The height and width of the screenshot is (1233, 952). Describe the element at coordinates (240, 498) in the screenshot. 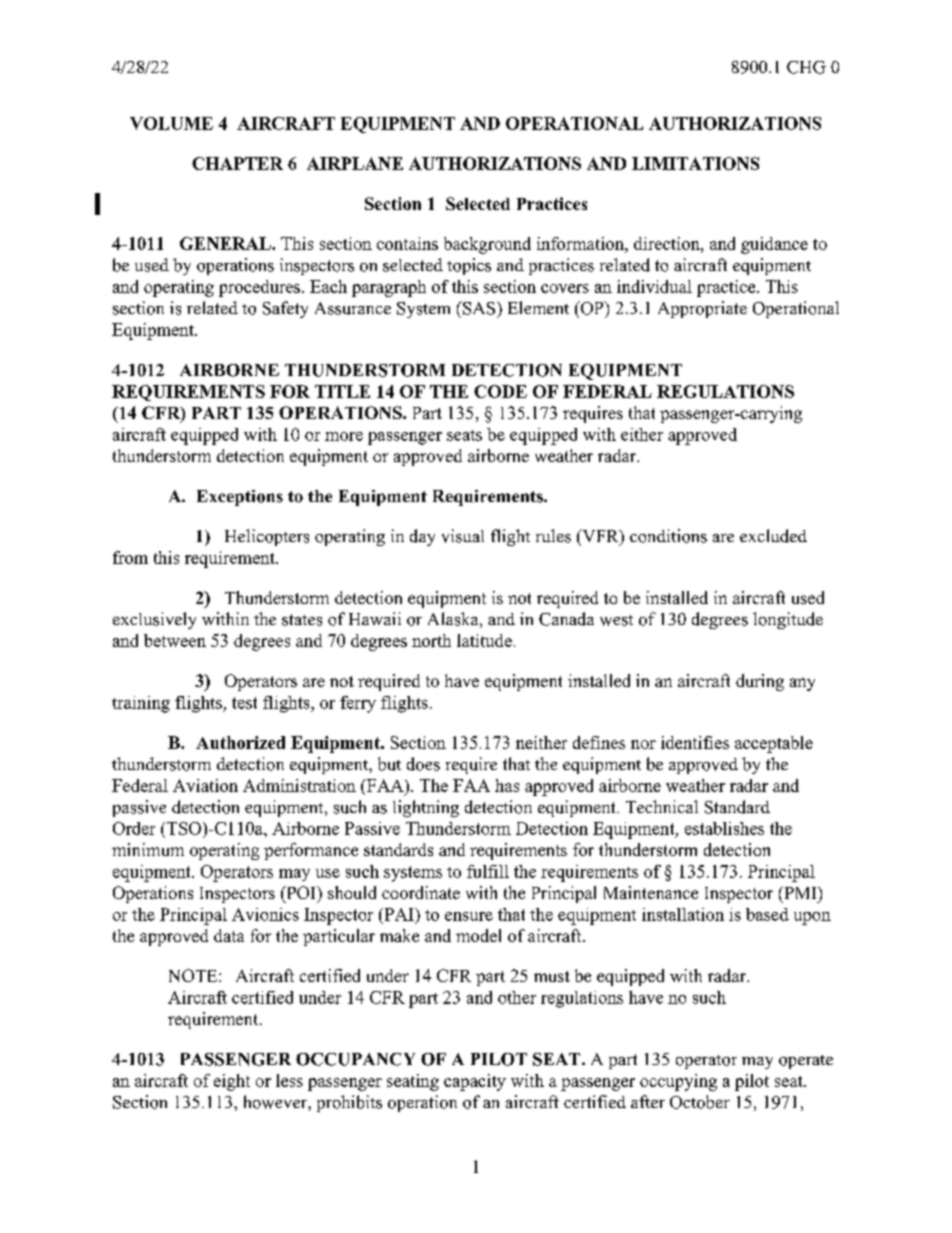

I see `Exceptions` at that location.
